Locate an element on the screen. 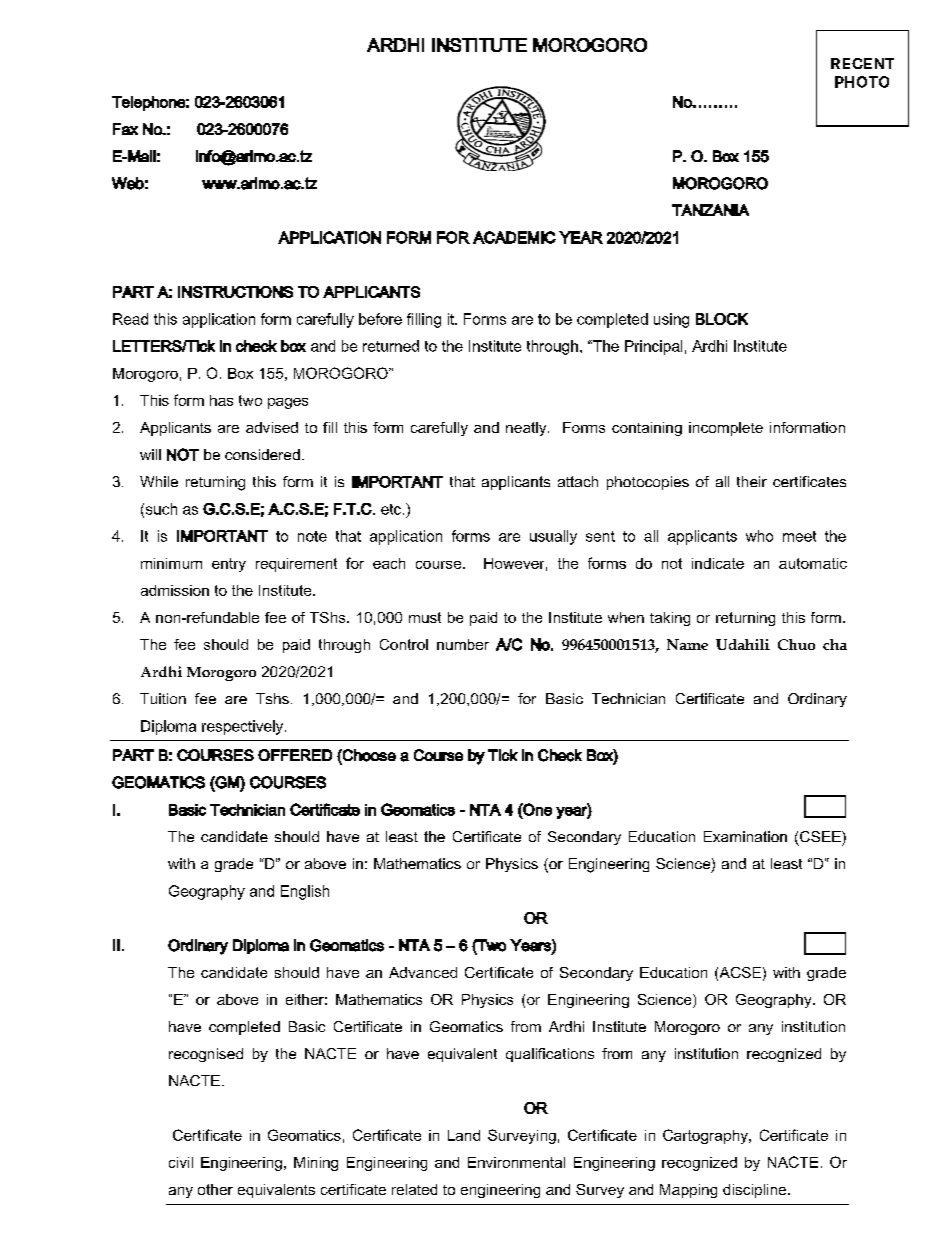 This screenshot has height=1233, width=952. RECENT is located at coordinates (862, 63).
